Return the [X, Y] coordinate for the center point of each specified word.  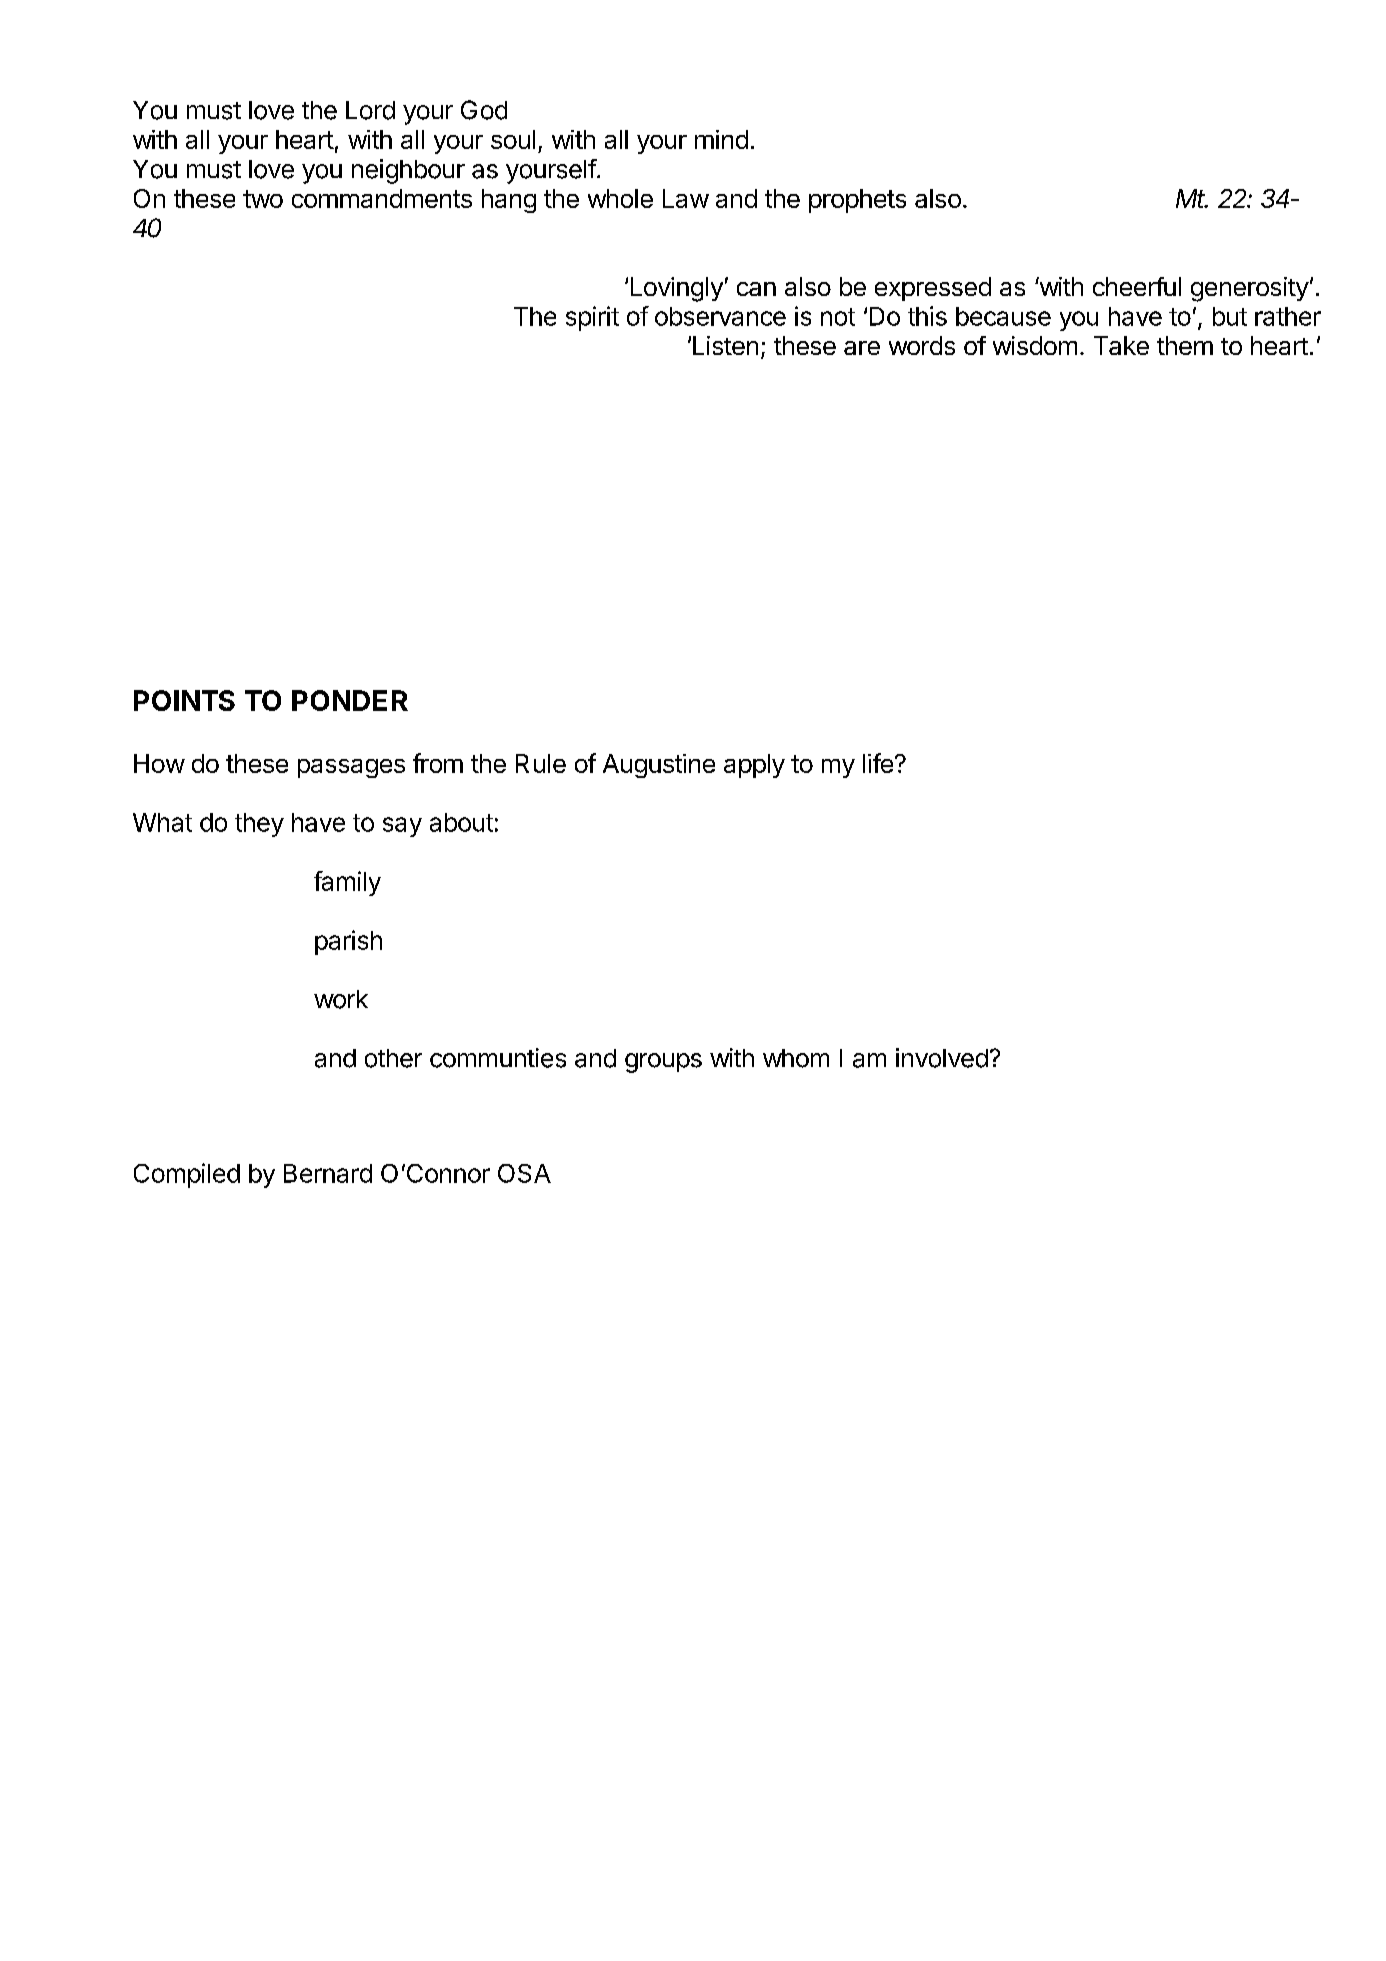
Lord [370, 110]
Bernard [328, 1173]
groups [663, 1063]
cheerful [1137, 286]
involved [942, 1058]
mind [721, 139]
